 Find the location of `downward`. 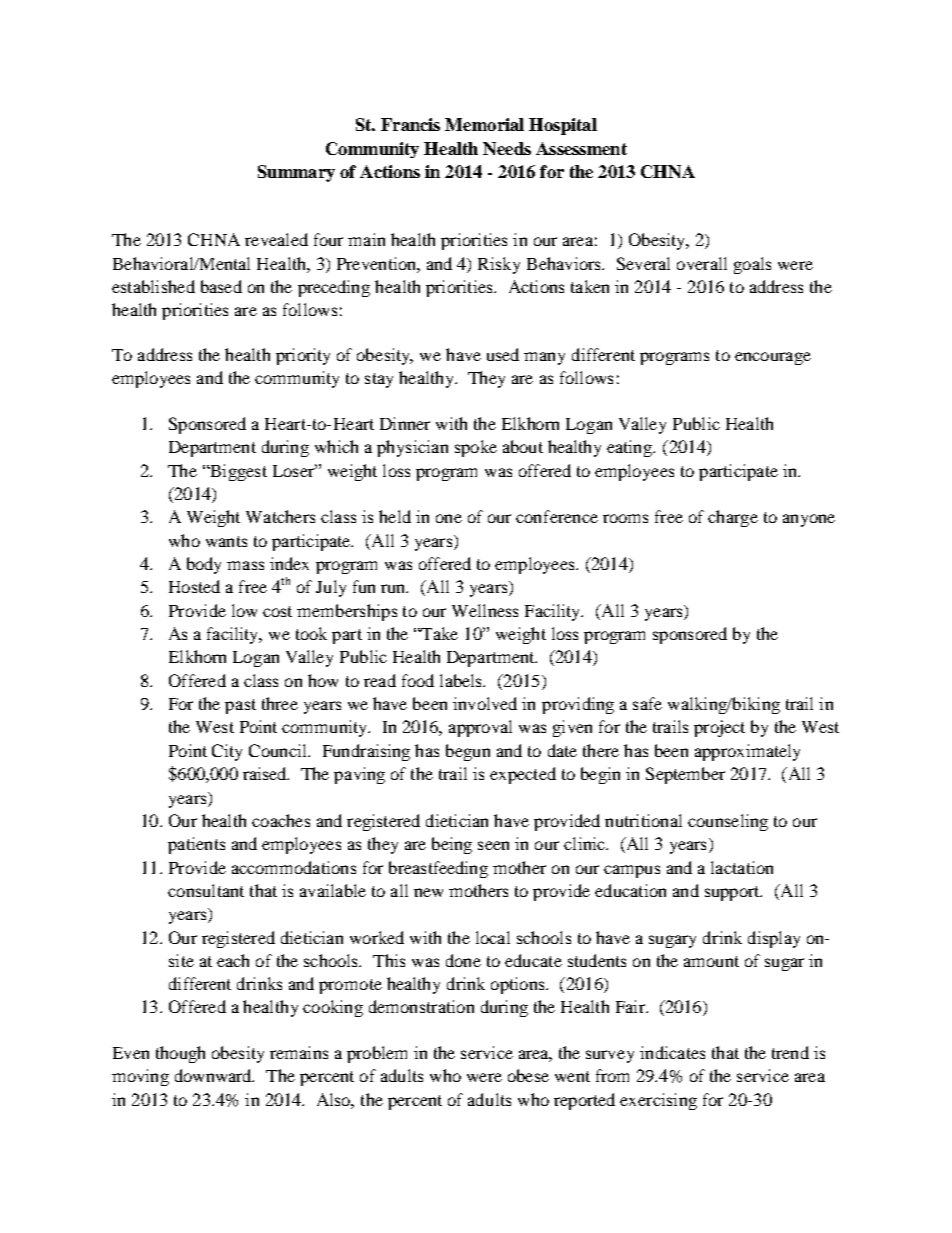

downward is located at coordinates (214, 1075).
